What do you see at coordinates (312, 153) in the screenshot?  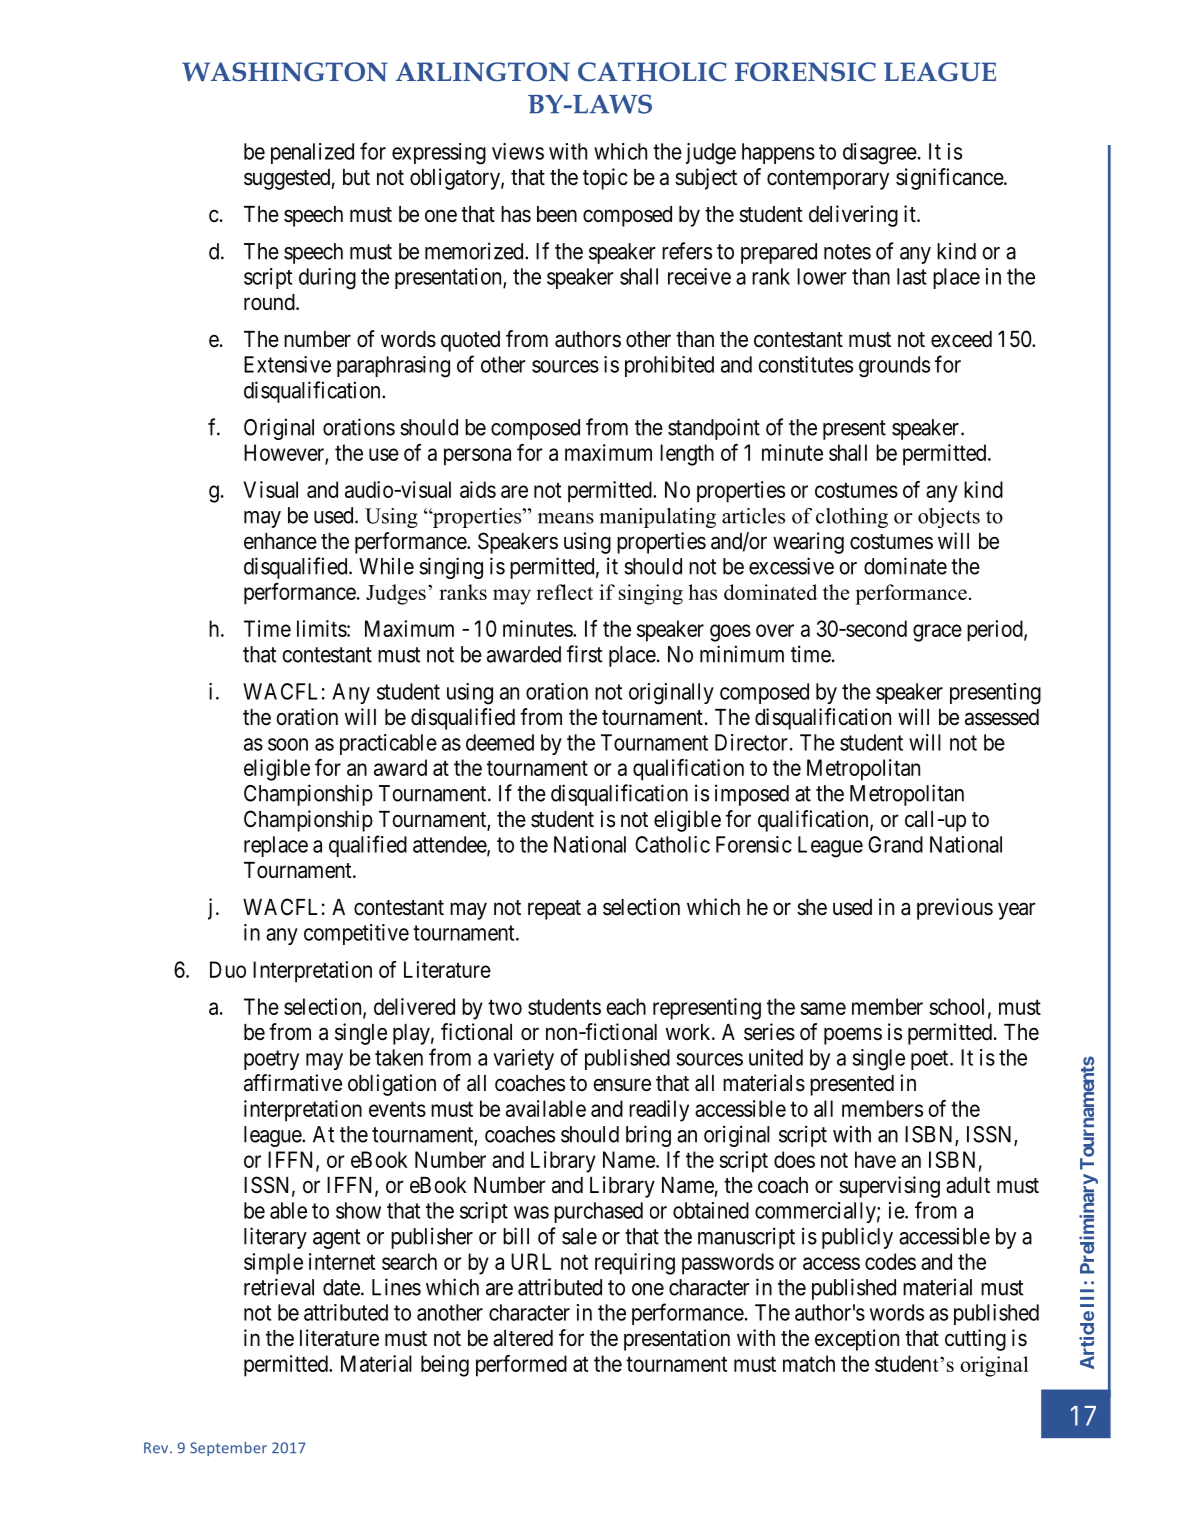 I see `penalized` at bounding box center [312, 153].
